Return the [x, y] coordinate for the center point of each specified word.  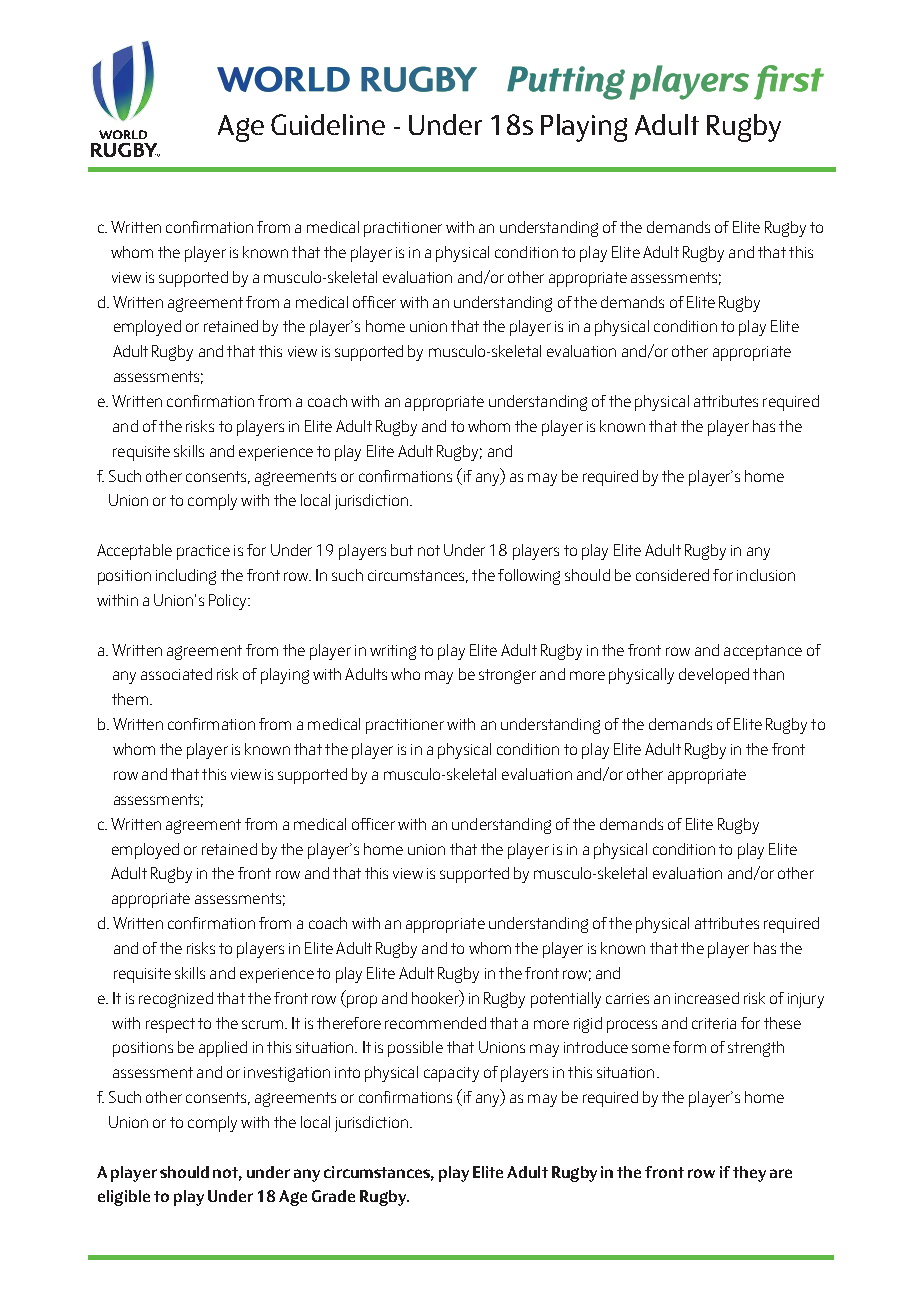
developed [714, 676]
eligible [124, 1198]
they [749, 1174]
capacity [451, 1074]
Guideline [328, 124]
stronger [507, 676]
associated [176, 674]
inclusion [766, 575]
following [529, 577]
